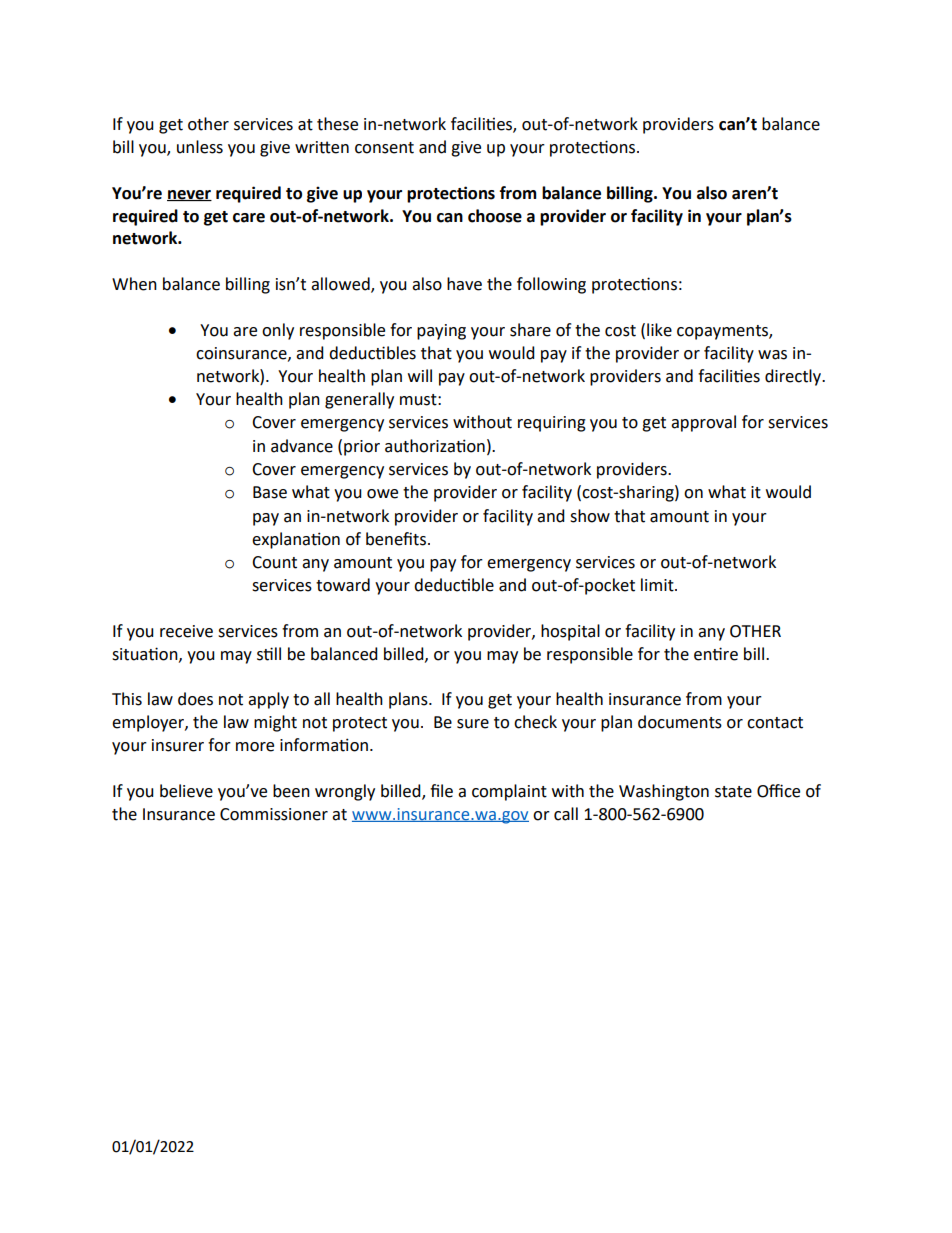 The width and height of the document is (952, 1233). I want to click on file, so click(441, 791).
